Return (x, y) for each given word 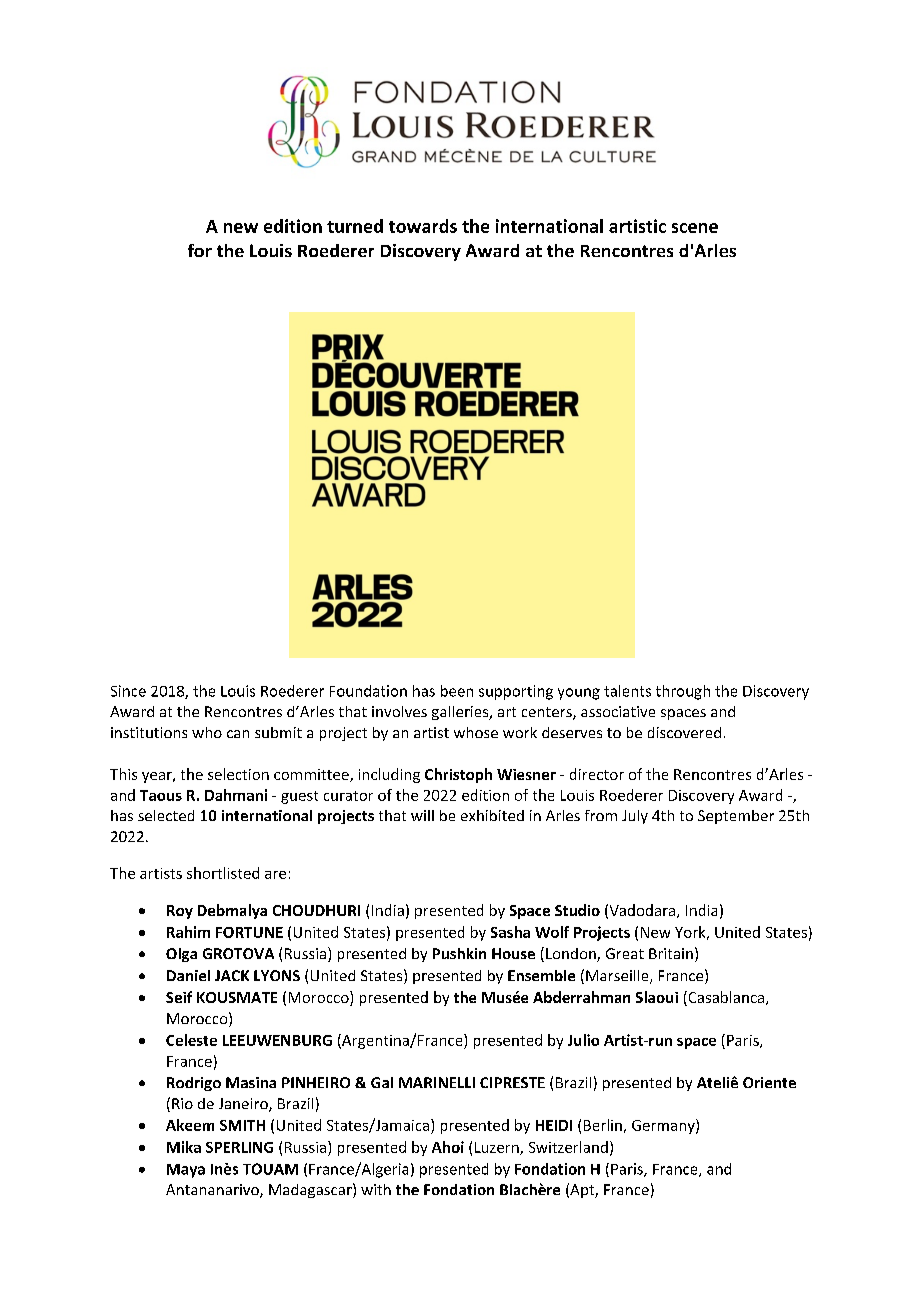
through (683, 692)
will (422, 815)
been (457, 691)
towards (423, 226)
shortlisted (223, 873)
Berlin (603, 1125)
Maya (186, 1171)
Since (128, 691)
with (376, 1189)
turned (355, 226)
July (635, 817)
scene (695, 228)
